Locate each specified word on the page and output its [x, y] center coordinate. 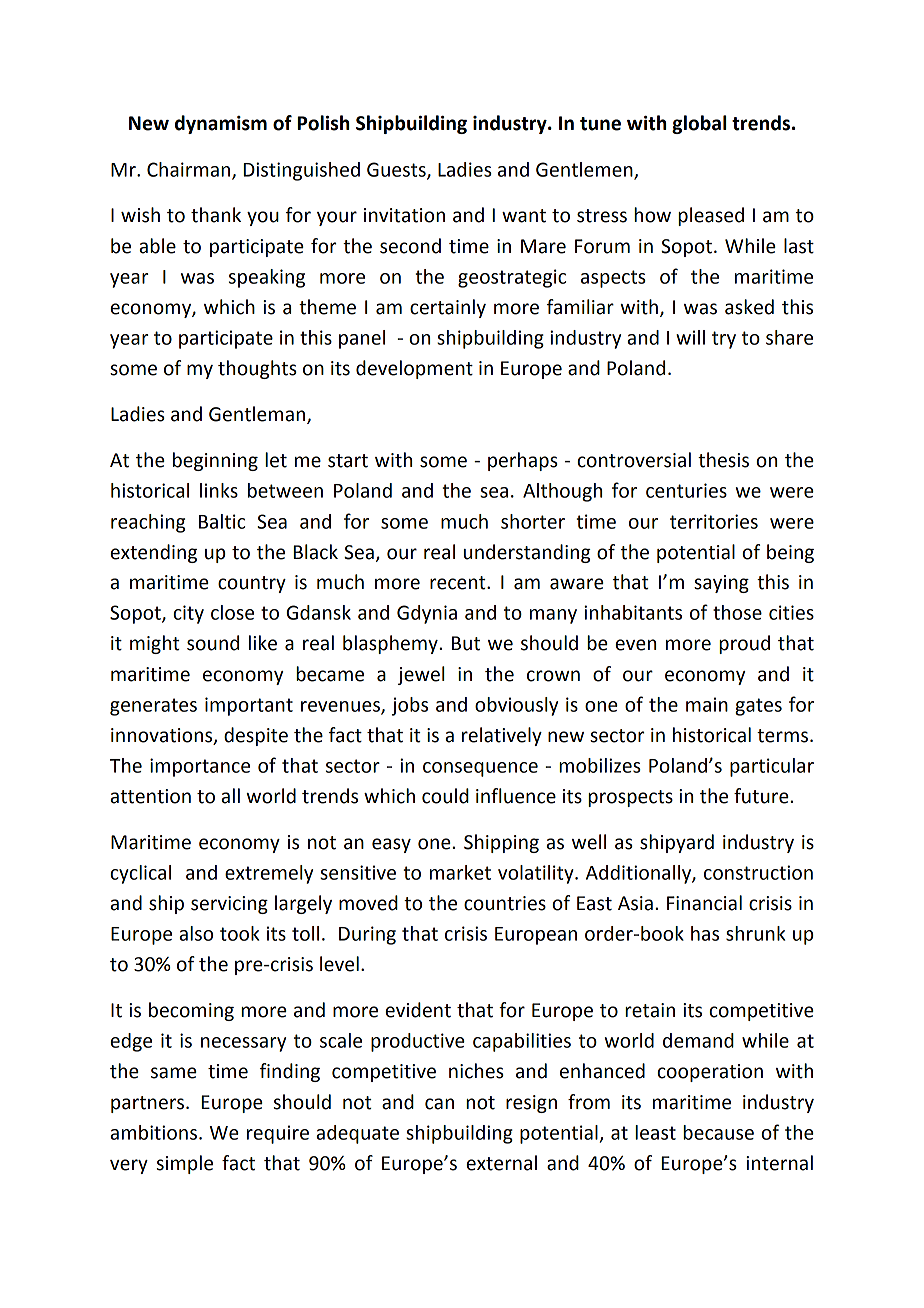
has [705, 933]
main [707, 704]
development [414, 369]
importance [200, 767]
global [699, 124]
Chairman [190, 170]
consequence [480, 769]
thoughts [257, 369]
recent [459, 583]
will [690, 337]
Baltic [222, 521]
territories [714, 521]
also [196, 933]
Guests [397, 170]
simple [185, 1164]
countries [505, 903]
